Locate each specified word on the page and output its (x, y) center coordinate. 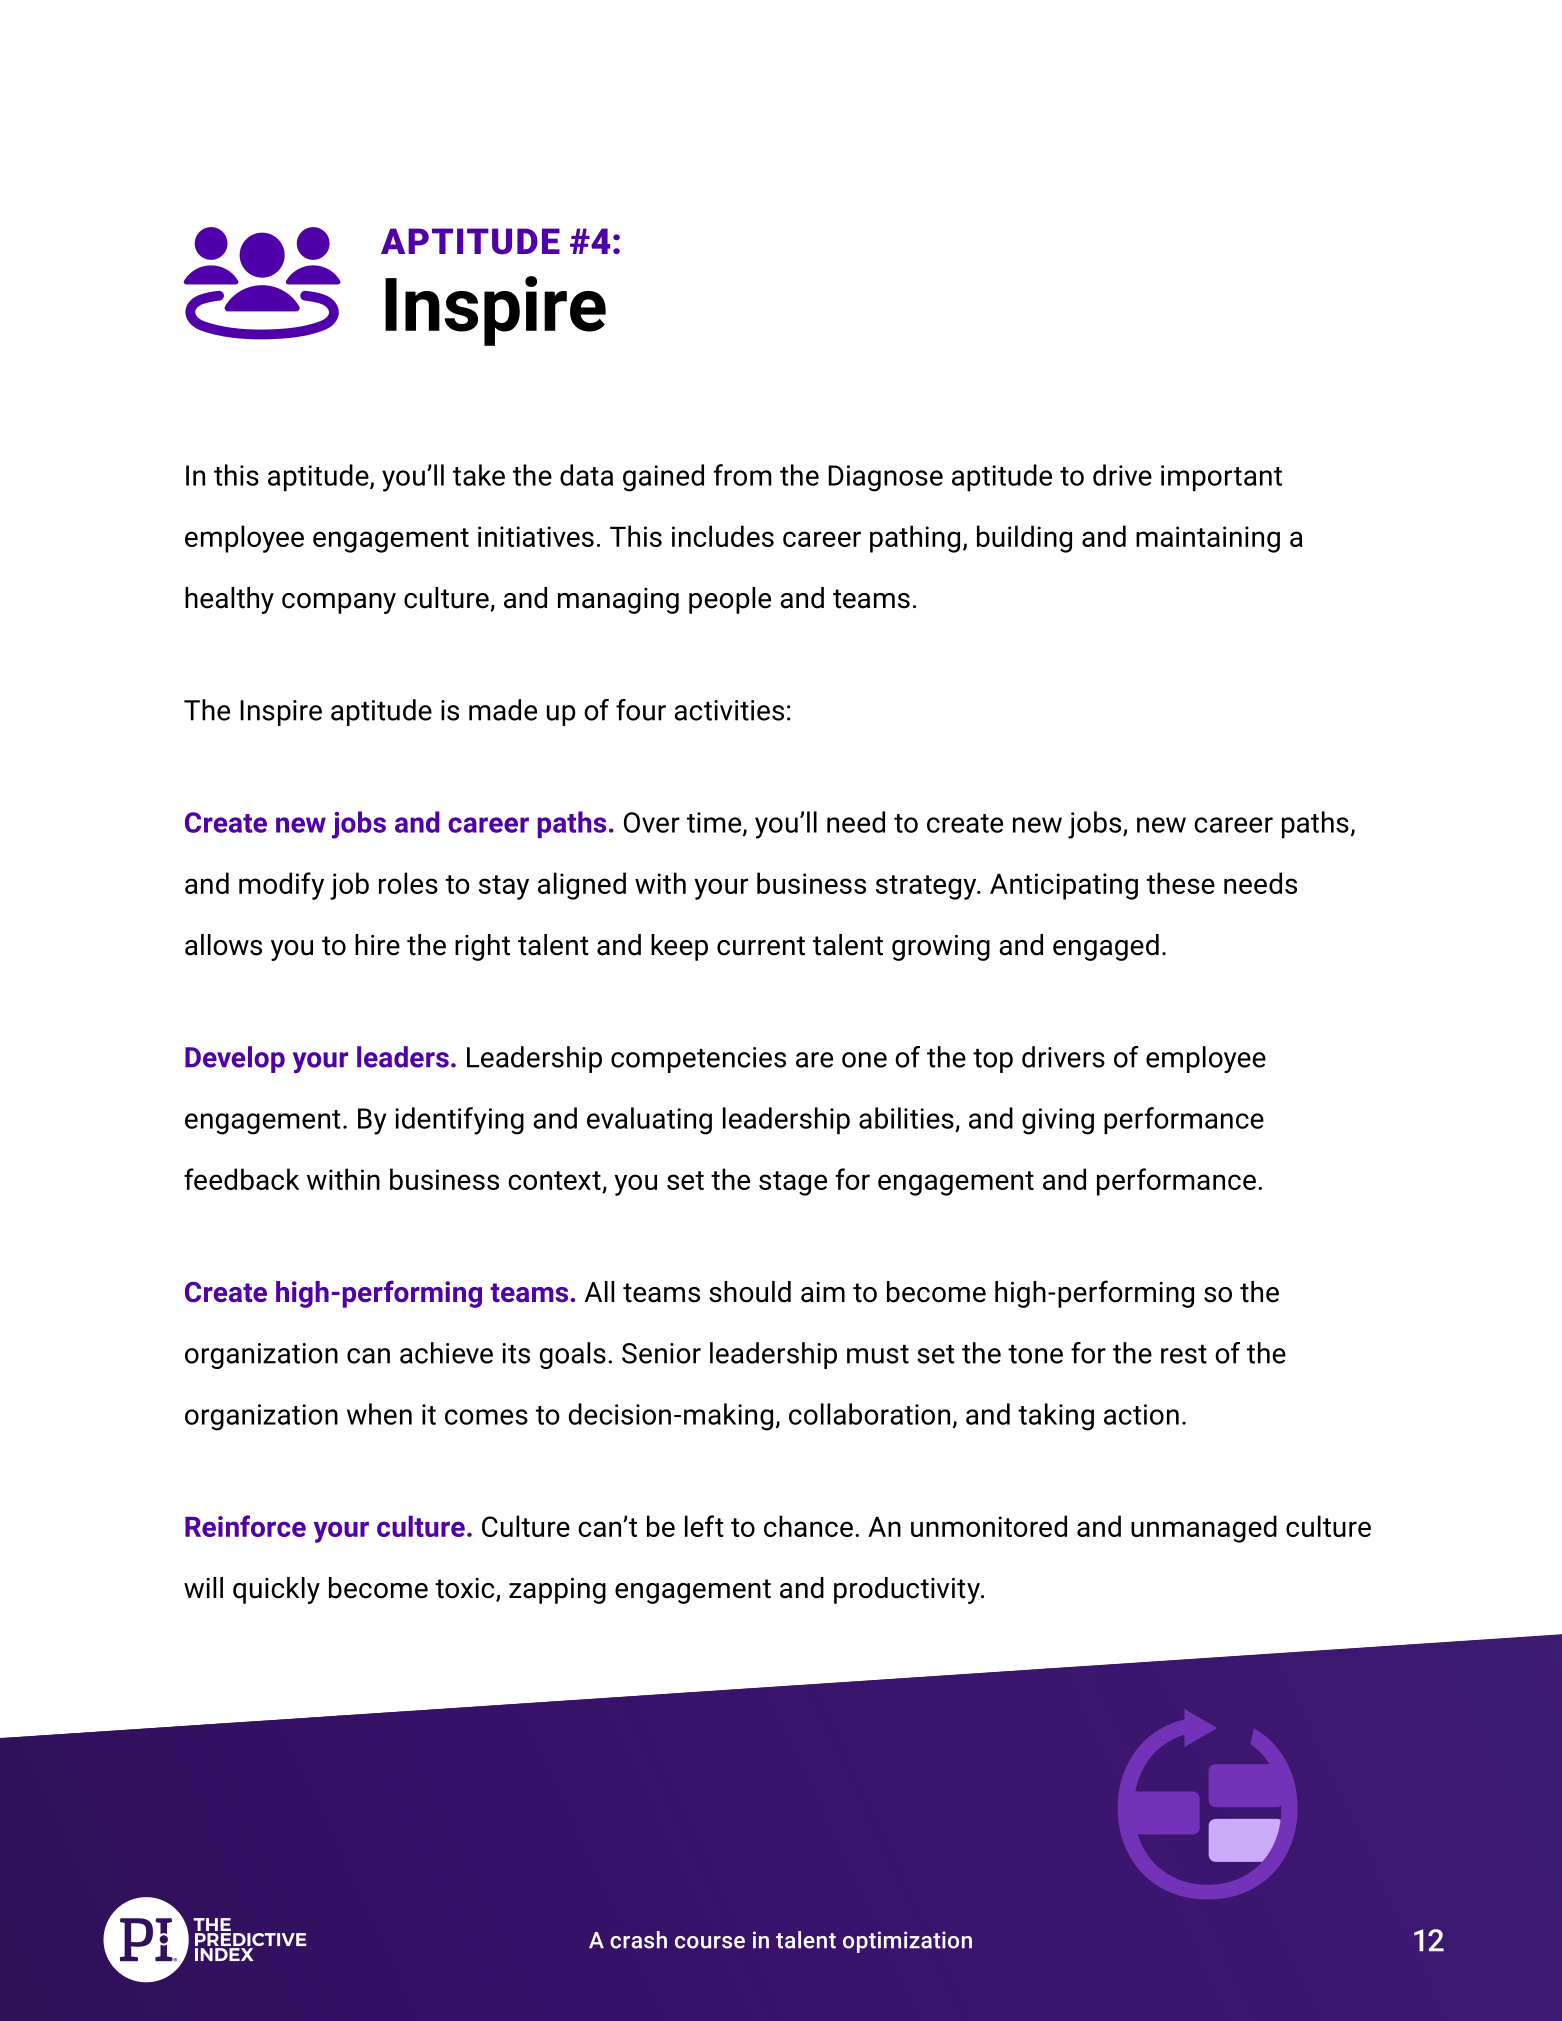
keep (679, 947)
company (339, 603)
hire (377, 945)
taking (1056, 1417)
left (704, 1526)
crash (638, 1940)
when (379, 1414)
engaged (1106, 947)
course (710, 1942)
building (1024, 539)
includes (723, 536)
